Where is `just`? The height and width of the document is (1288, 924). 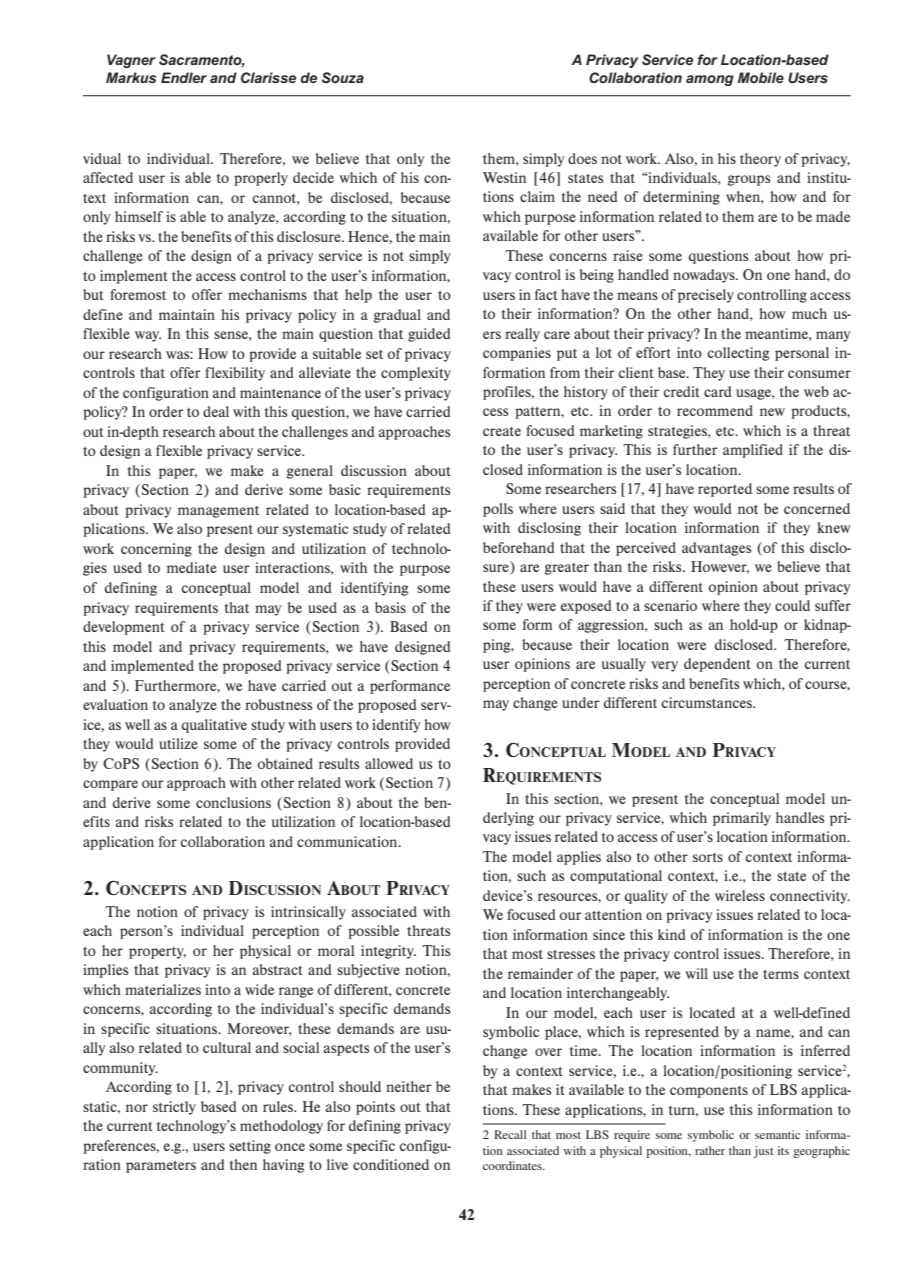
just is located at coordinates (764, 1152).
